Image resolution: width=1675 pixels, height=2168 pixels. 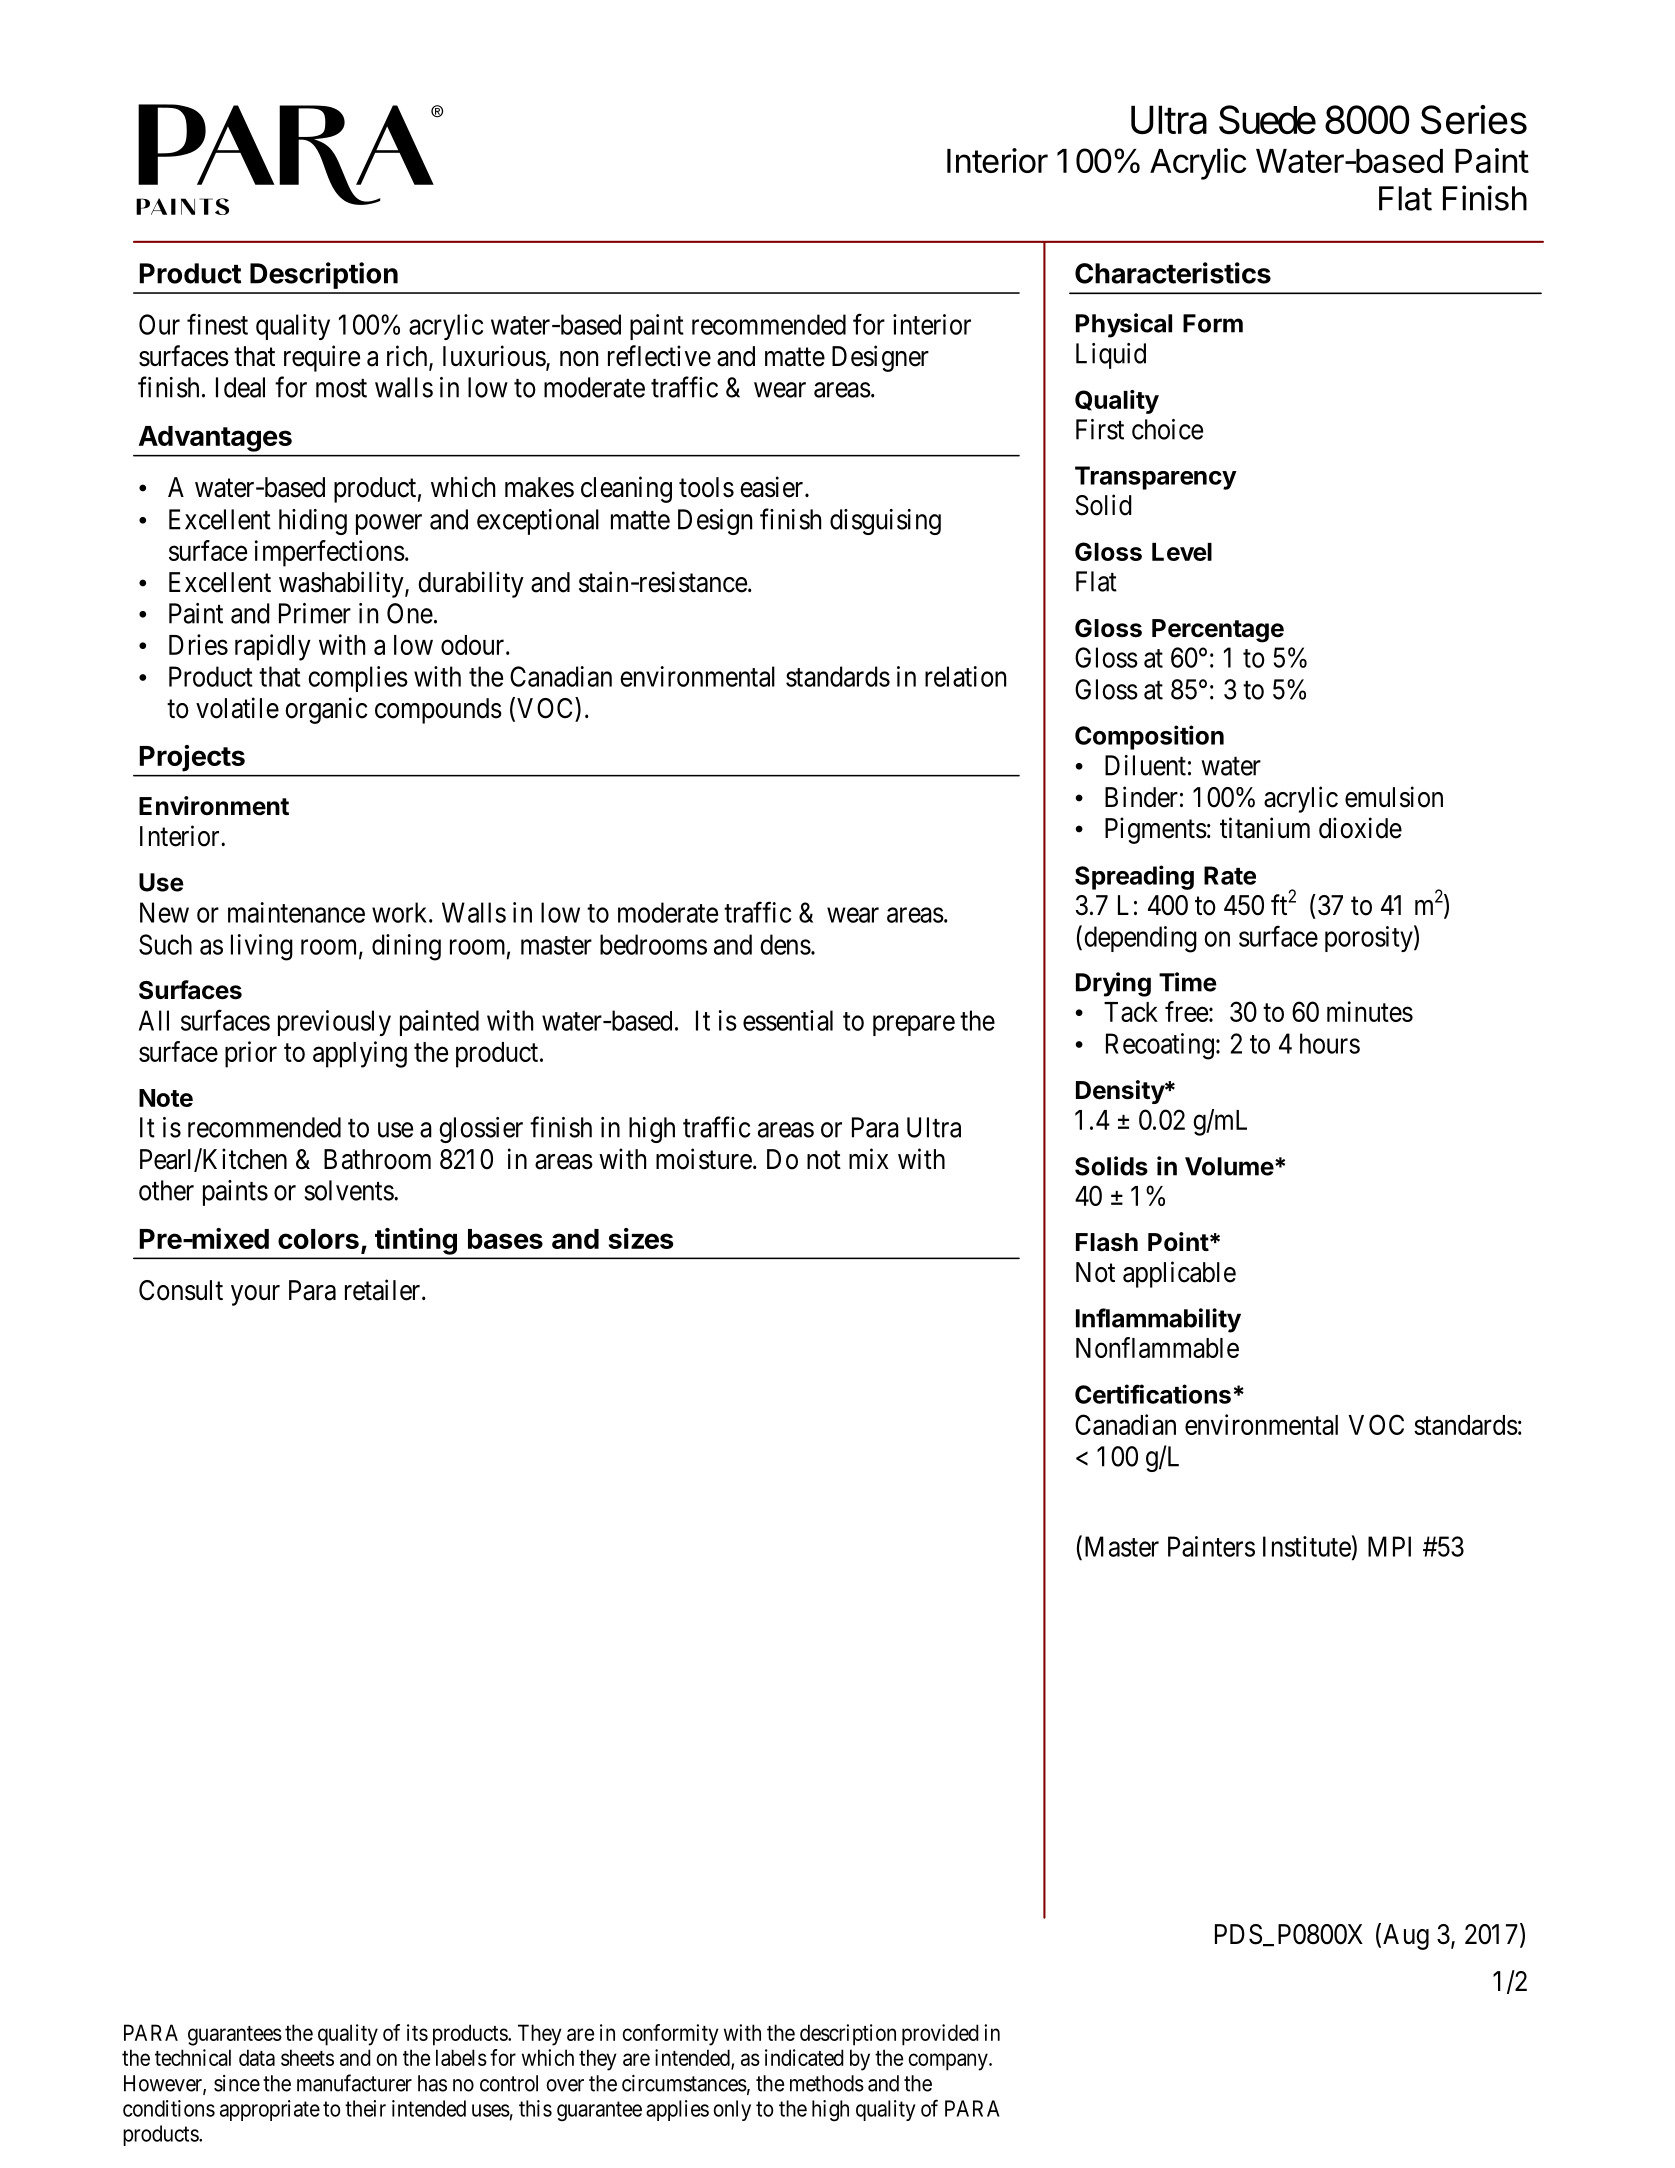 What do you see at coordinates (360, 1054) in the screenshot?
I see `applying` at bounding box center [360, 1054].
